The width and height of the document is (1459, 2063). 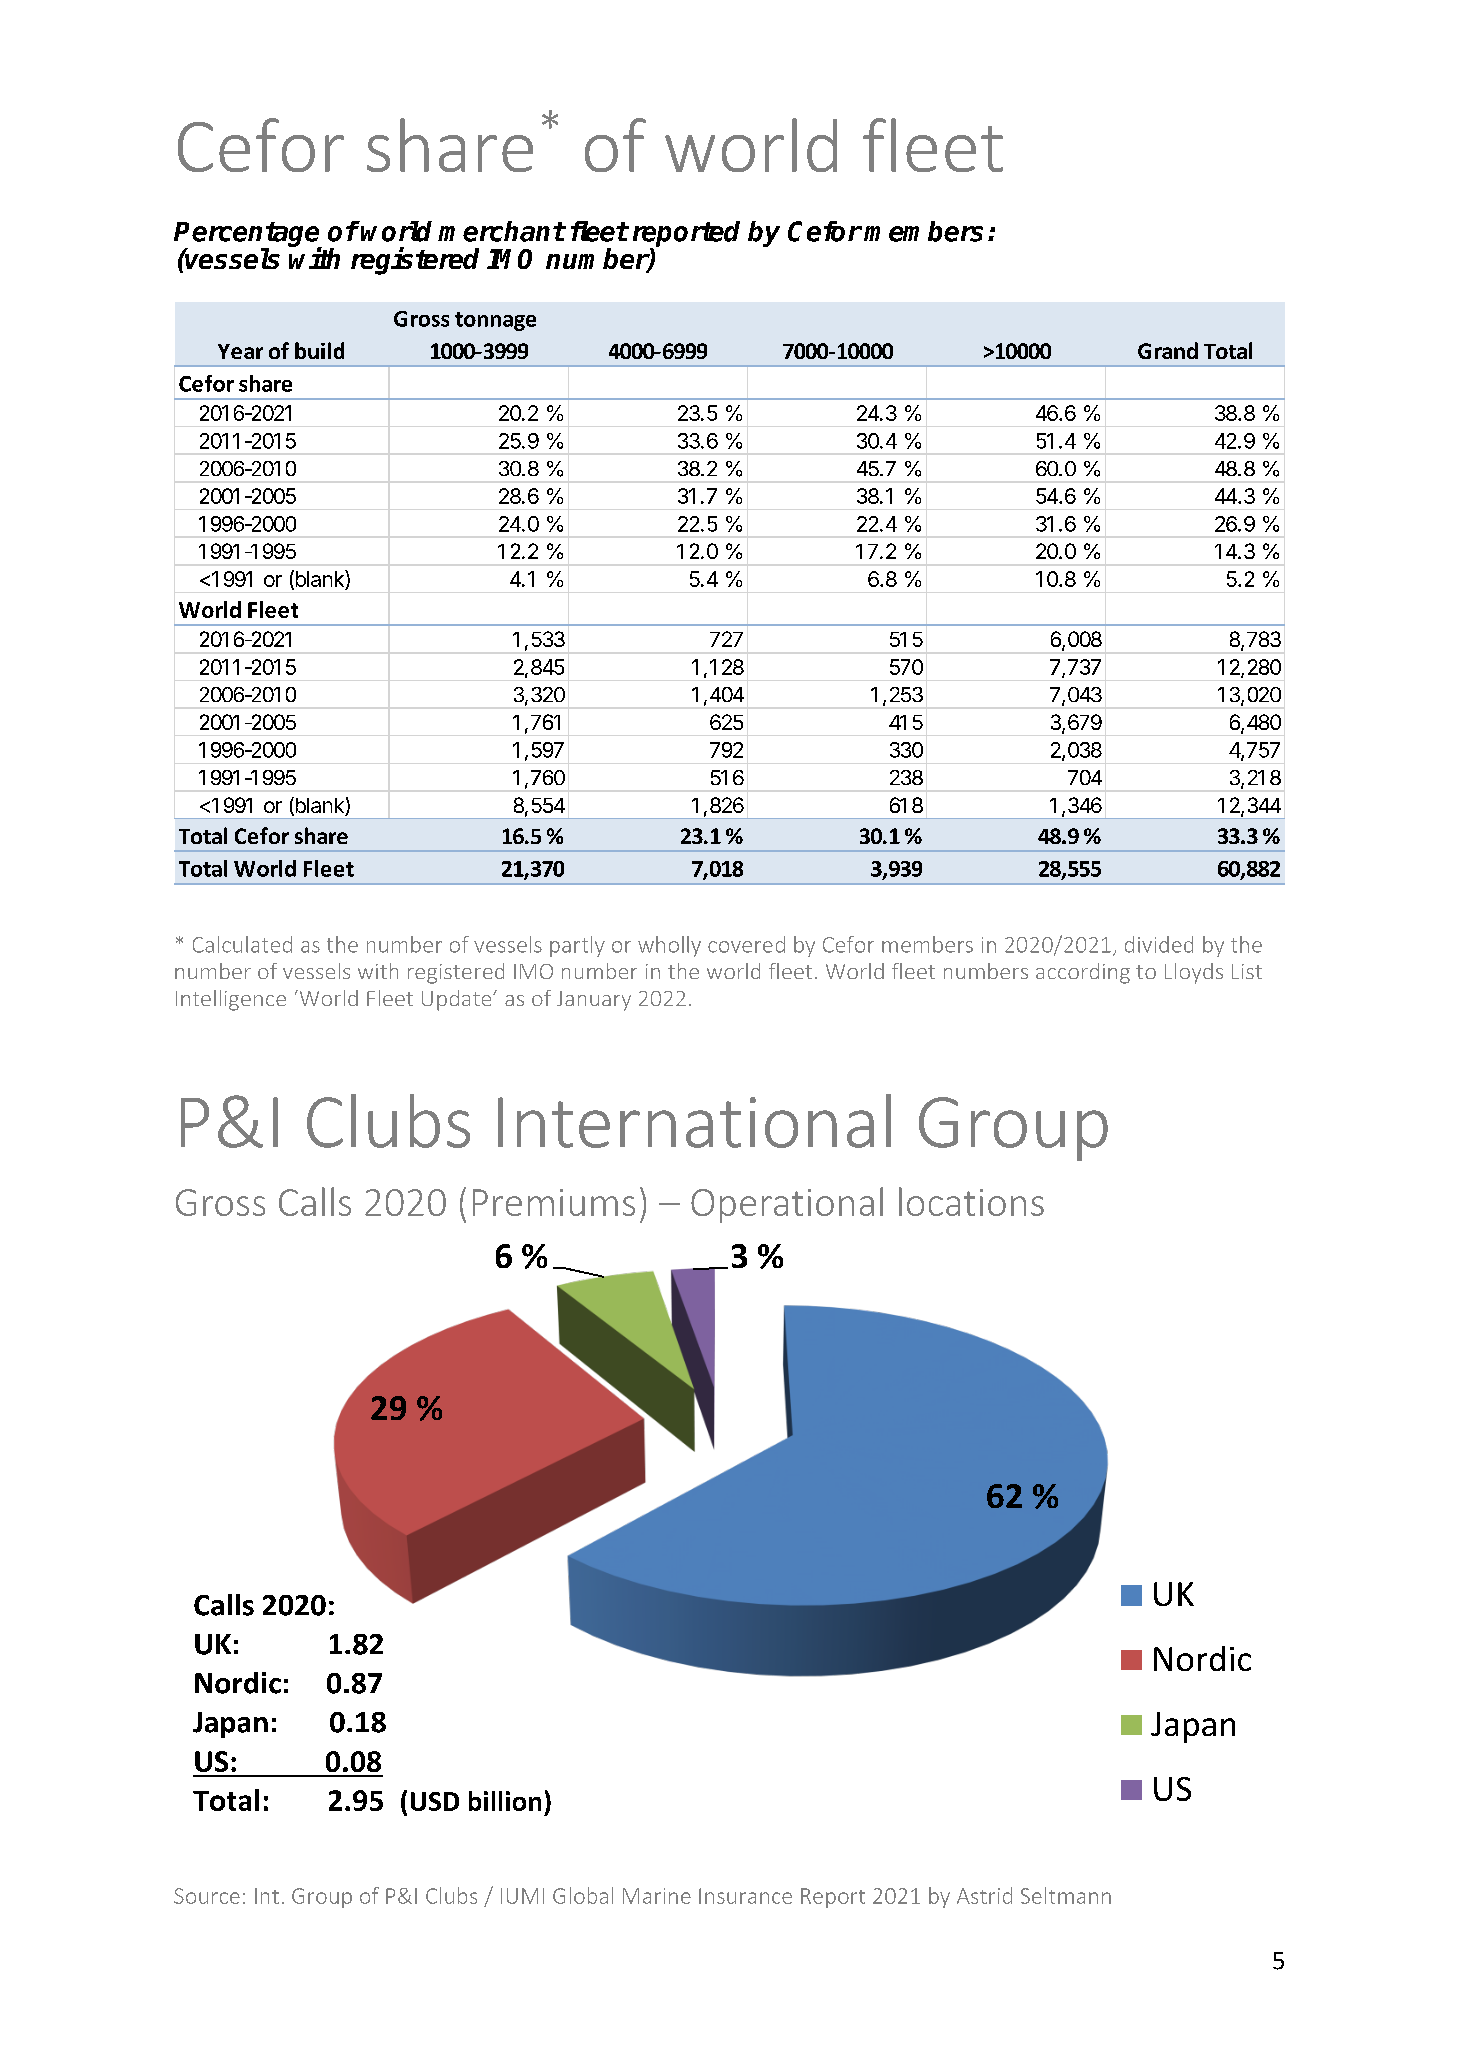 What do you see at coordinates (787, 1205) in the document?
I see `Operational` at bounding box center [787, 1205].
